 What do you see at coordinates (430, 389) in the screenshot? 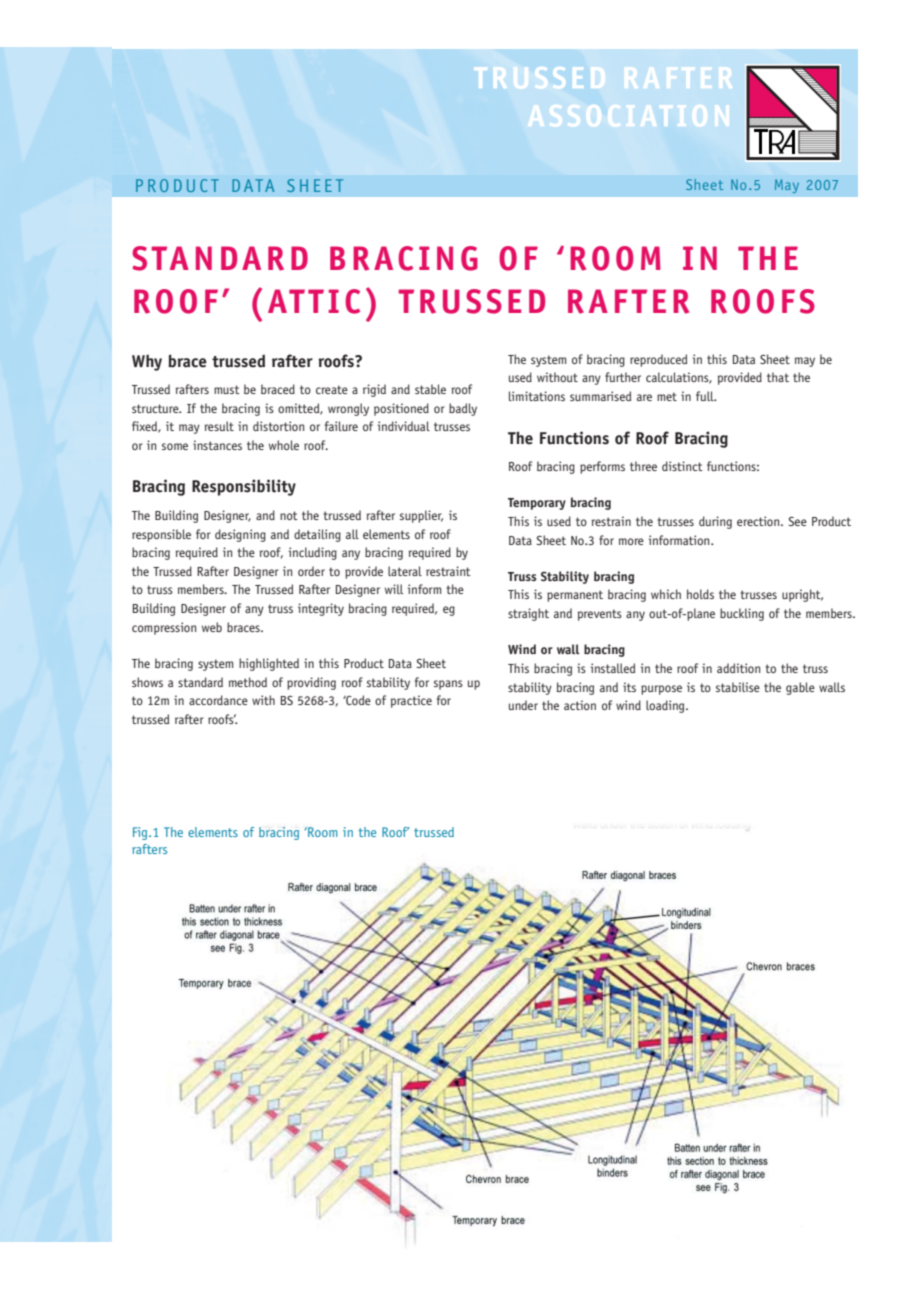
I see `stable` at bounding box center [430, 389].
